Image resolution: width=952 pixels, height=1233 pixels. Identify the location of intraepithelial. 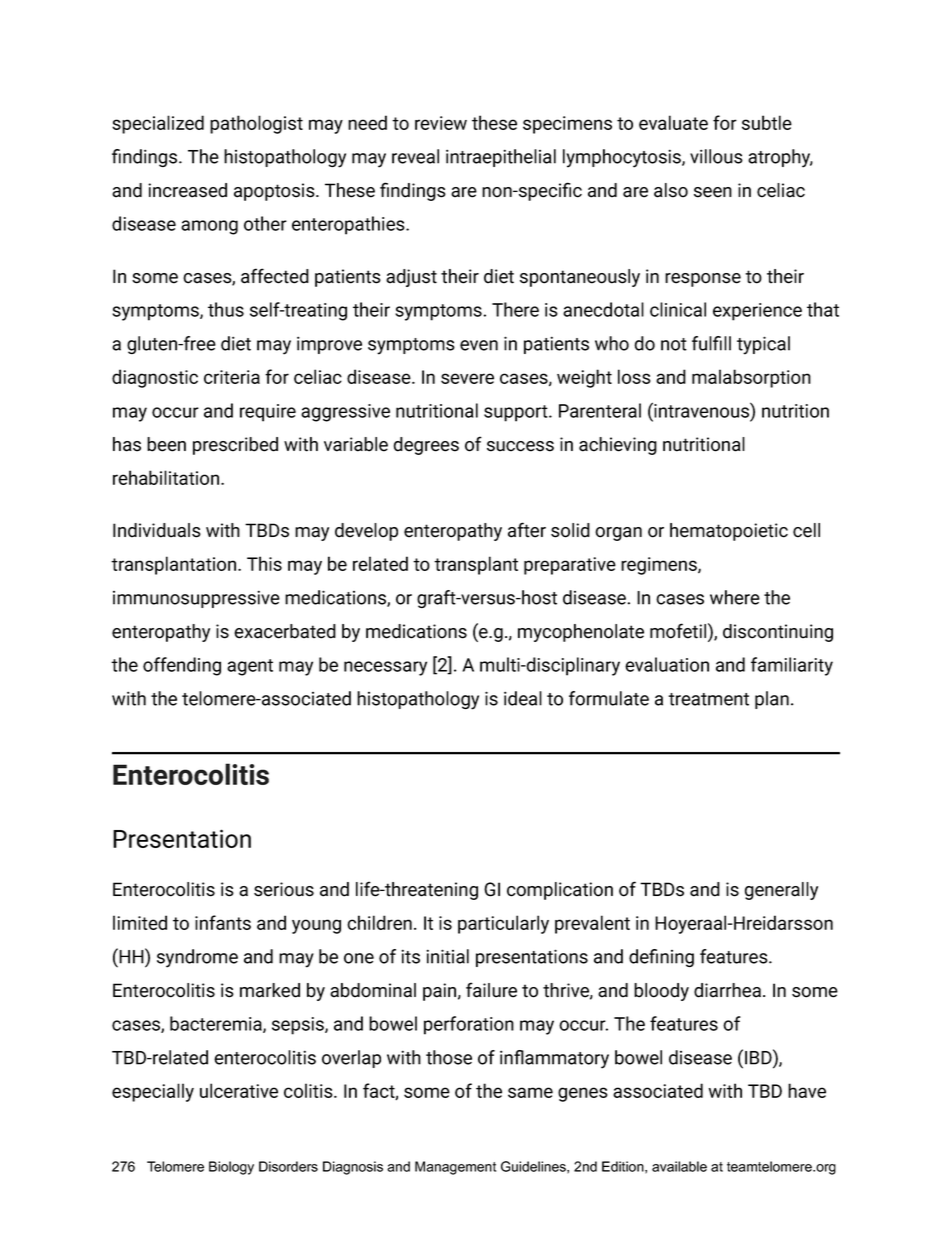
(501, 158).
